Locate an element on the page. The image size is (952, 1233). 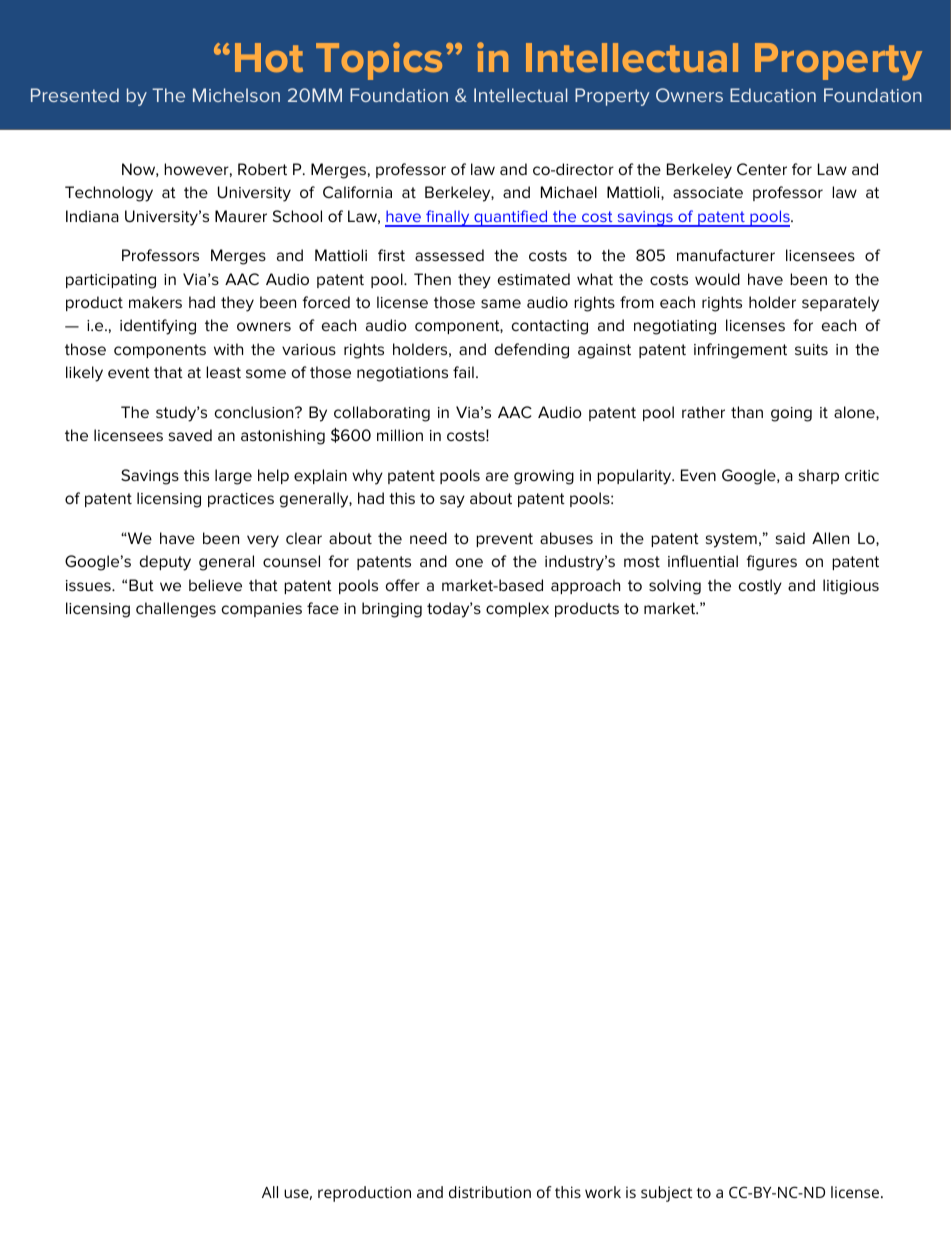
subject is located at coordinates (666, 1194).
